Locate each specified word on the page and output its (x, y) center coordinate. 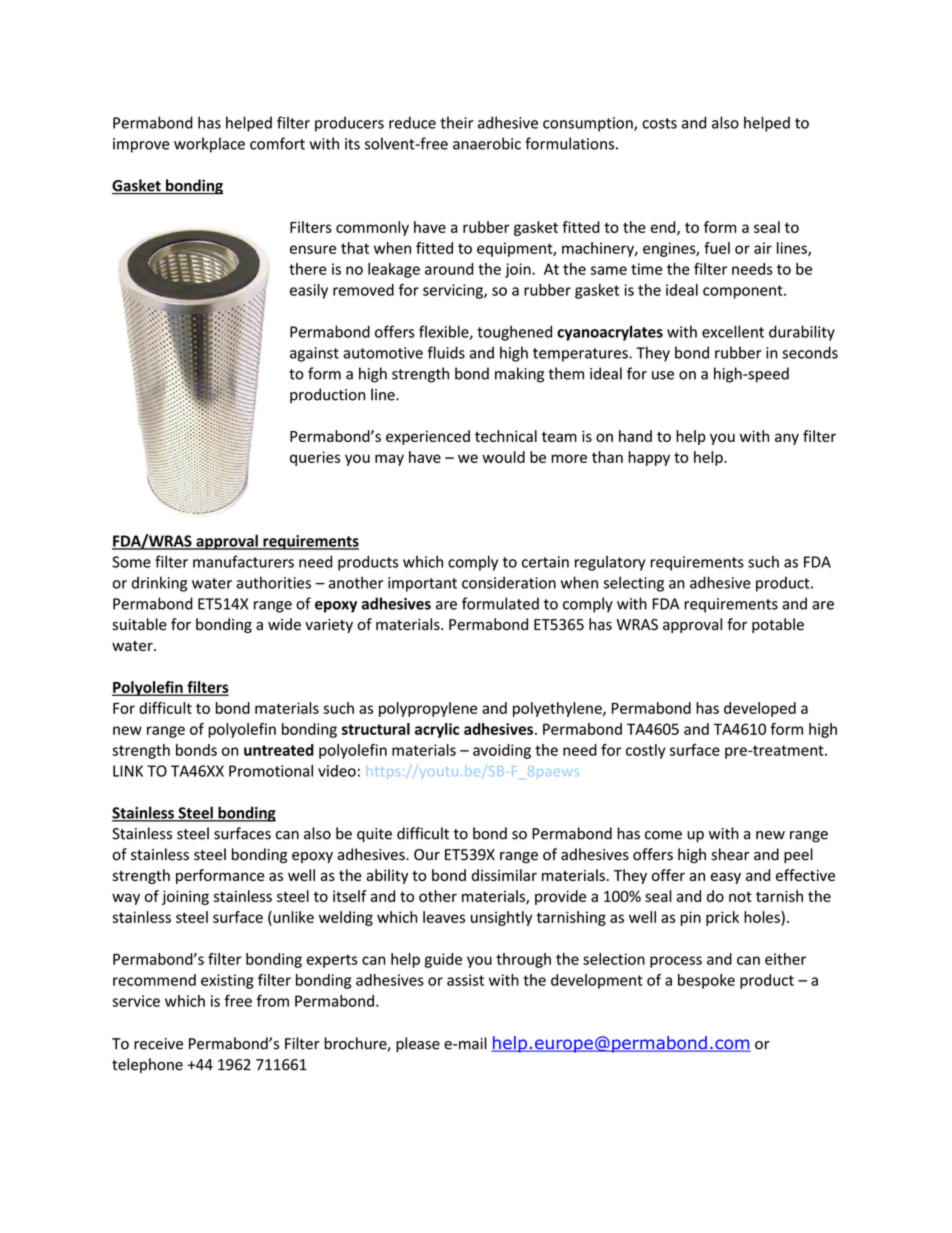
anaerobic (487, 143)
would (503, 457)
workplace (209, 145)
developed (760, 709)
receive (158, 1044)
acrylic (437, 730)
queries (315, 458)
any (787, 439)
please (418, 1044)
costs (659, 123)
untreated (279, 750)
